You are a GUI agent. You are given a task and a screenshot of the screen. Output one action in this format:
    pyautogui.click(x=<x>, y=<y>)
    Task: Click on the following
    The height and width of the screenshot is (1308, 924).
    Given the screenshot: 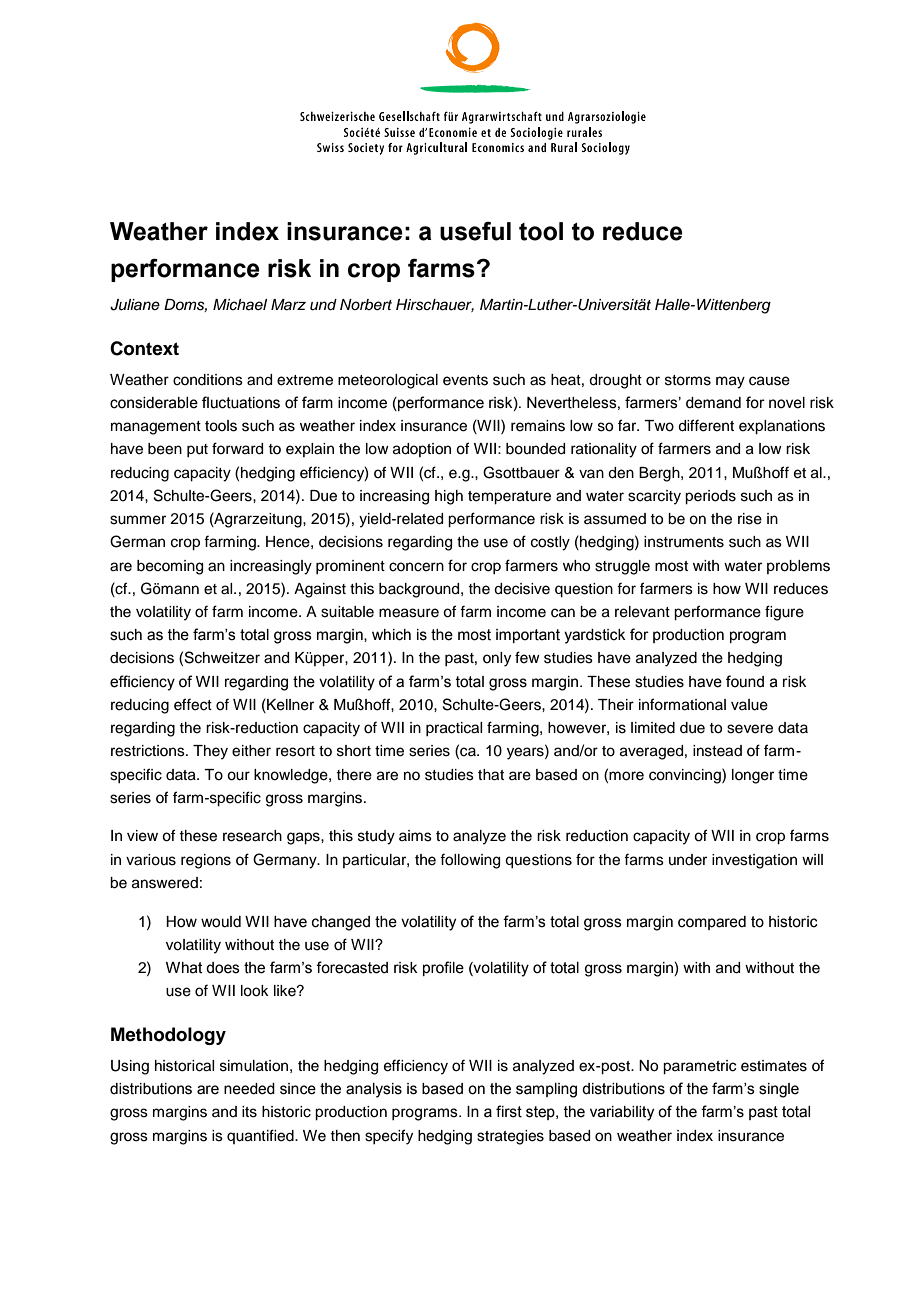 What is the action you would take?
    pyautogui.click(x=470, y=861)
